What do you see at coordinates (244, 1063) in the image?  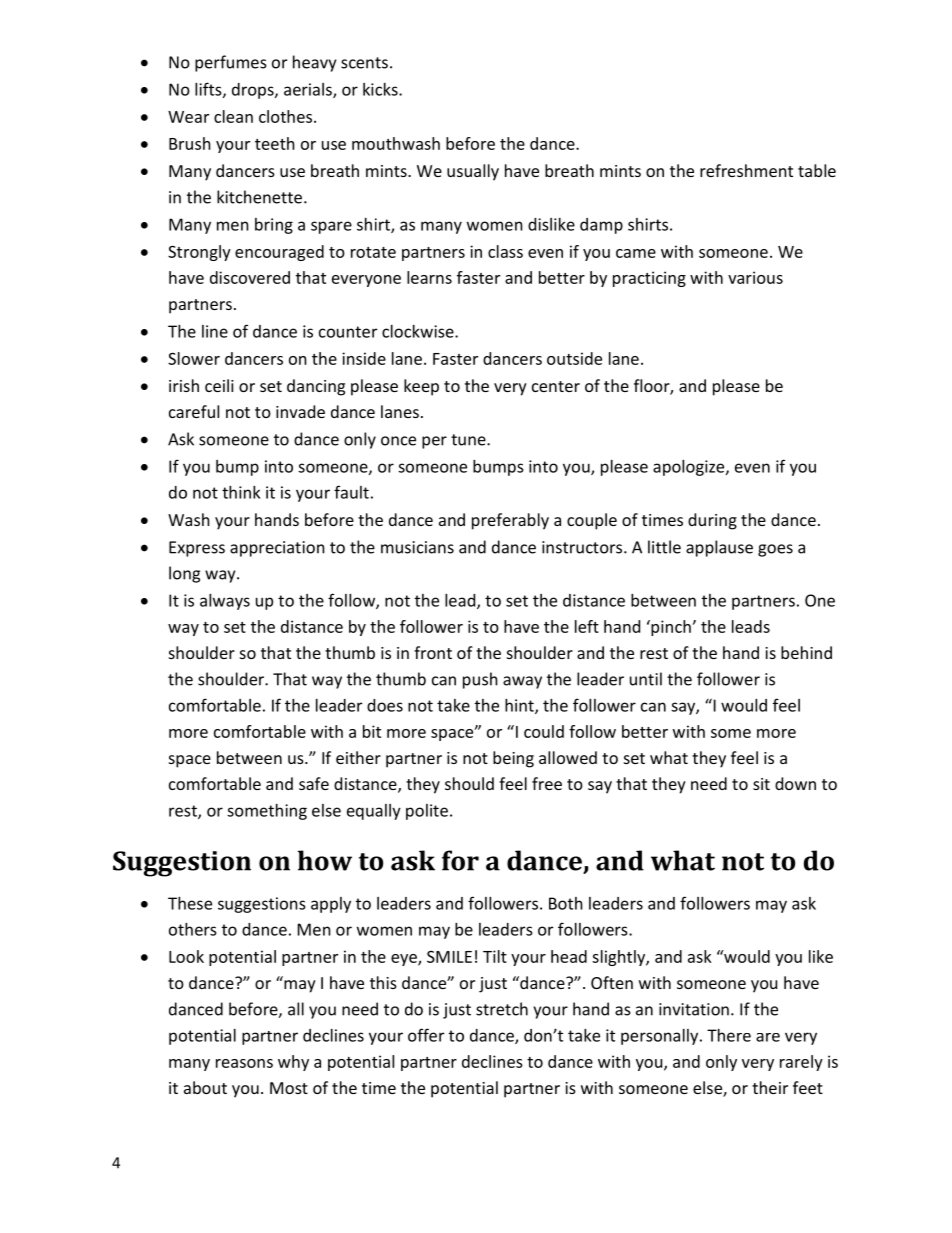 I see `reasons` at bounding box center [244, 1063].
